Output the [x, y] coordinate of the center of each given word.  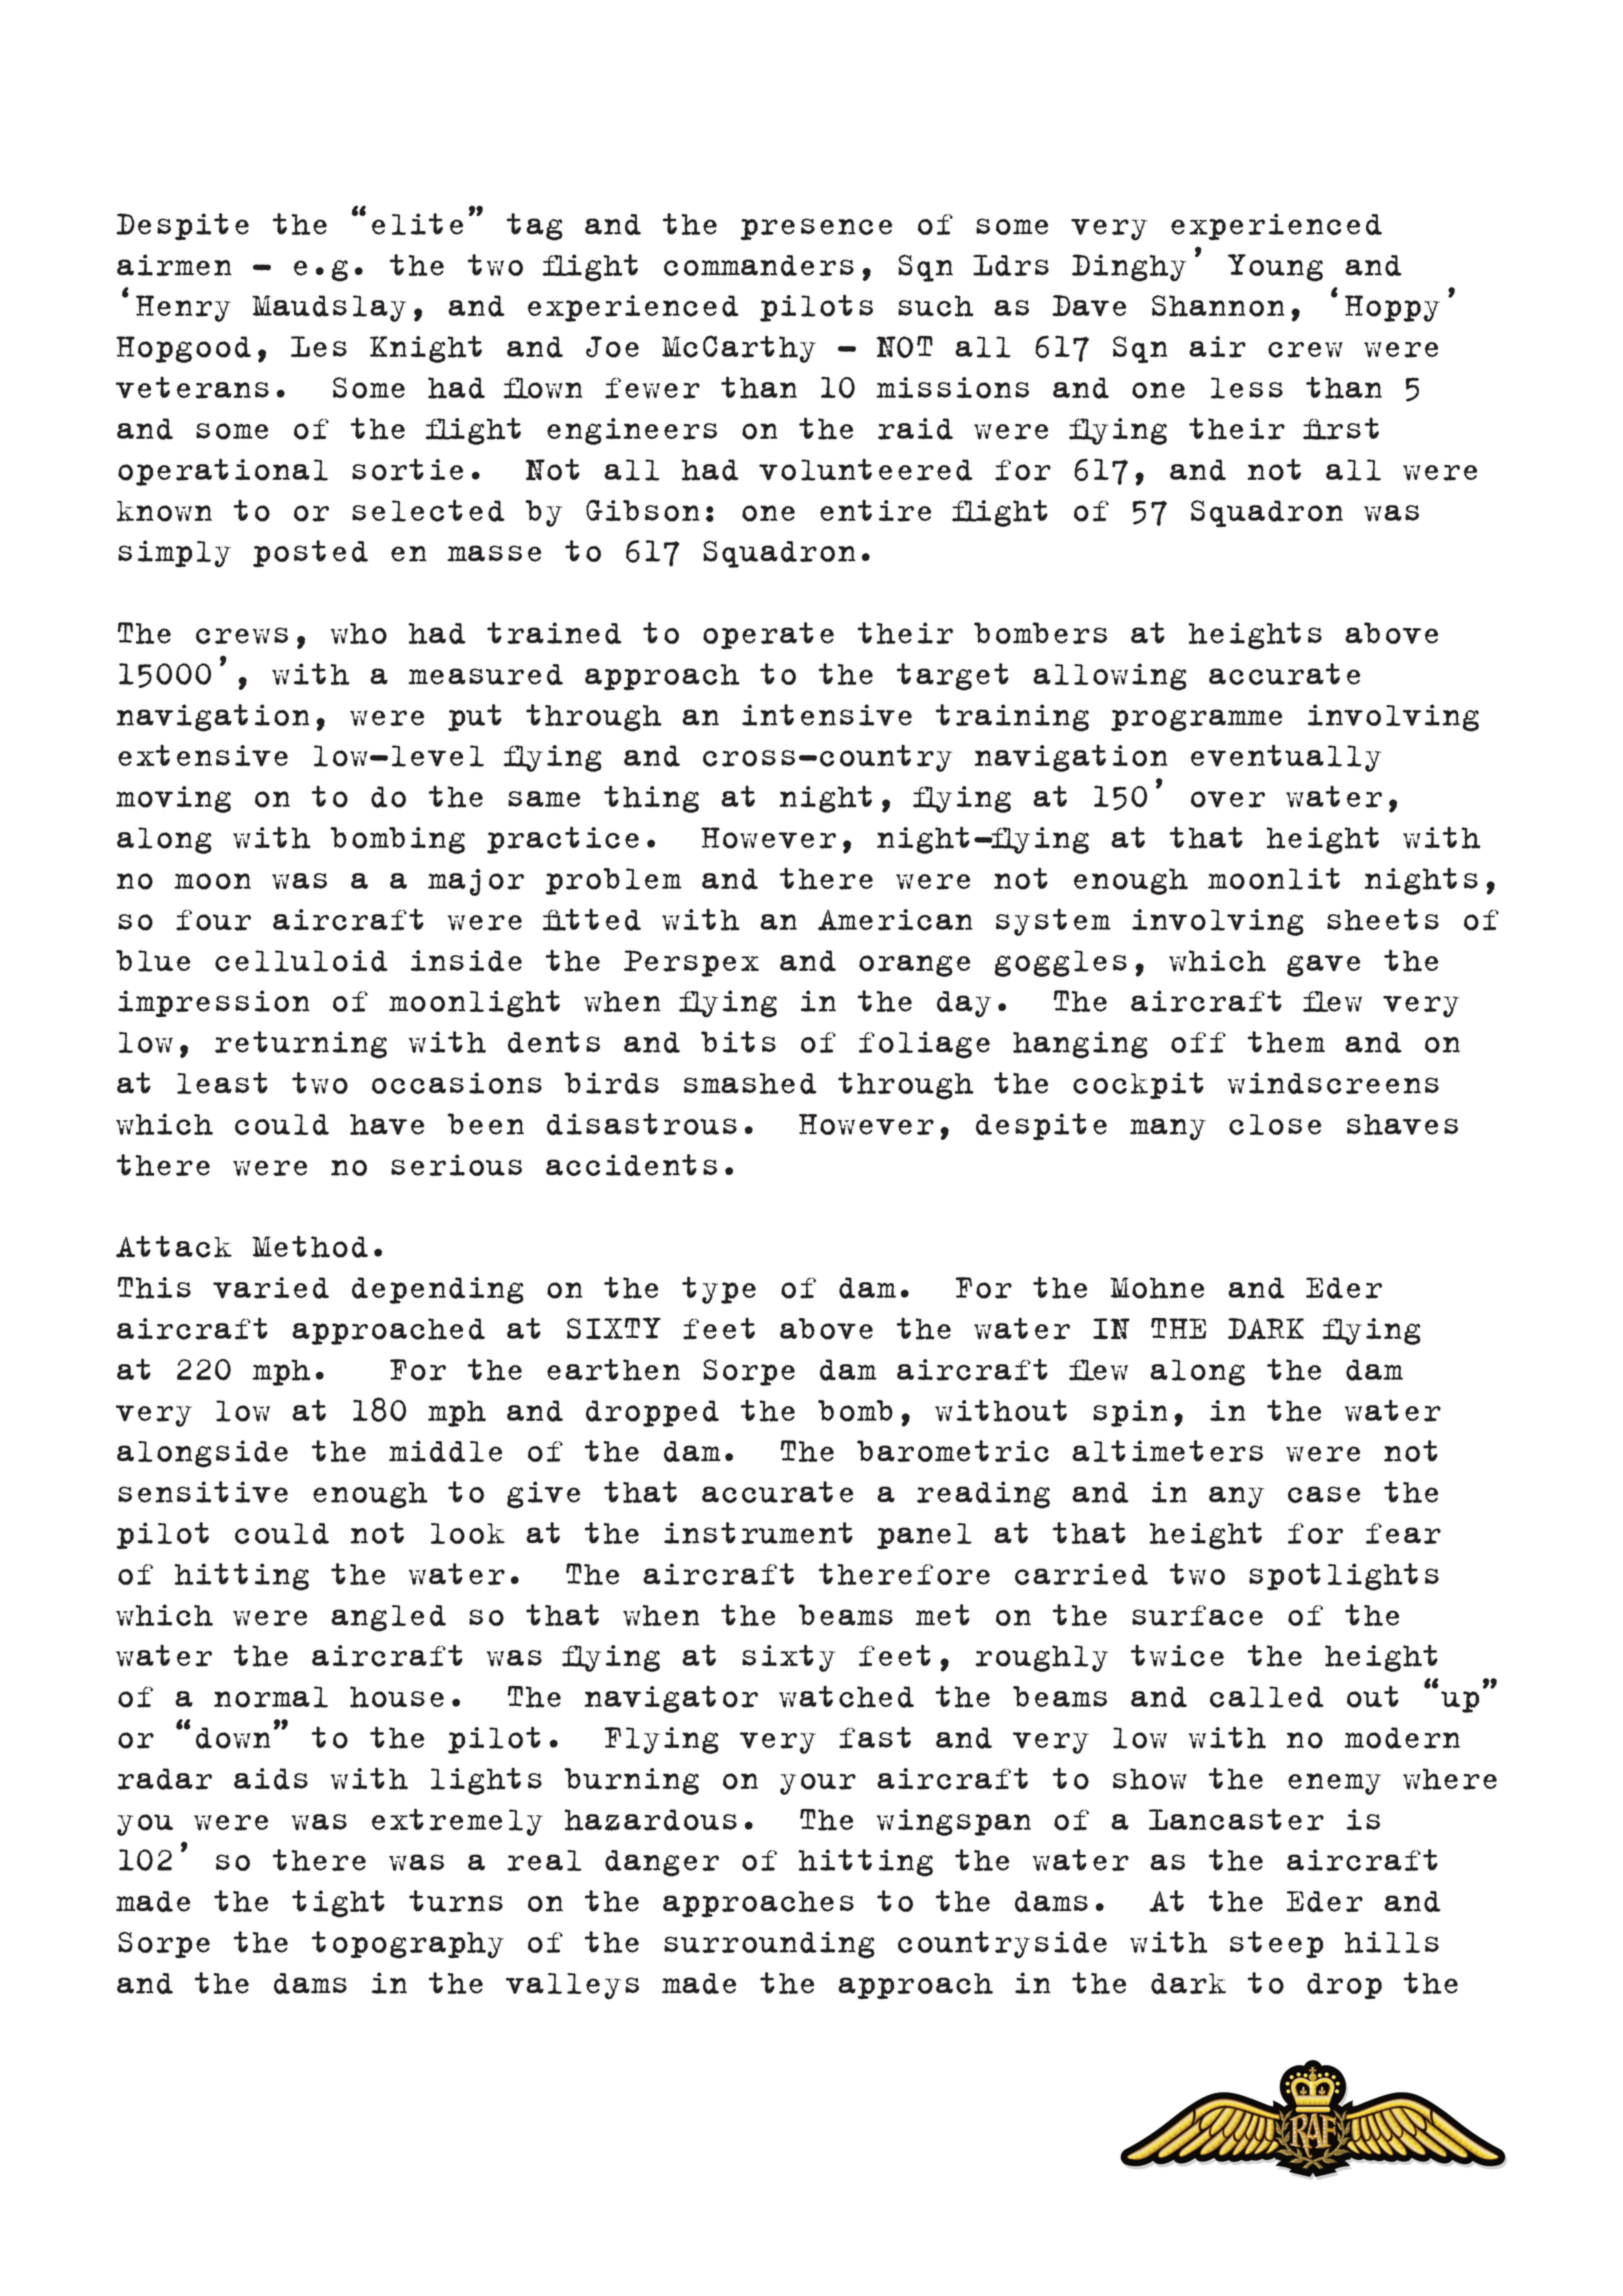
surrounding [769, 1945]
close [1275, 1124]
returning [301, 1045]
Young [1275, 268]
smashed [750, 1083]
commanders [759, 265]
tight [338, 1904]
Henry [183, 308]
